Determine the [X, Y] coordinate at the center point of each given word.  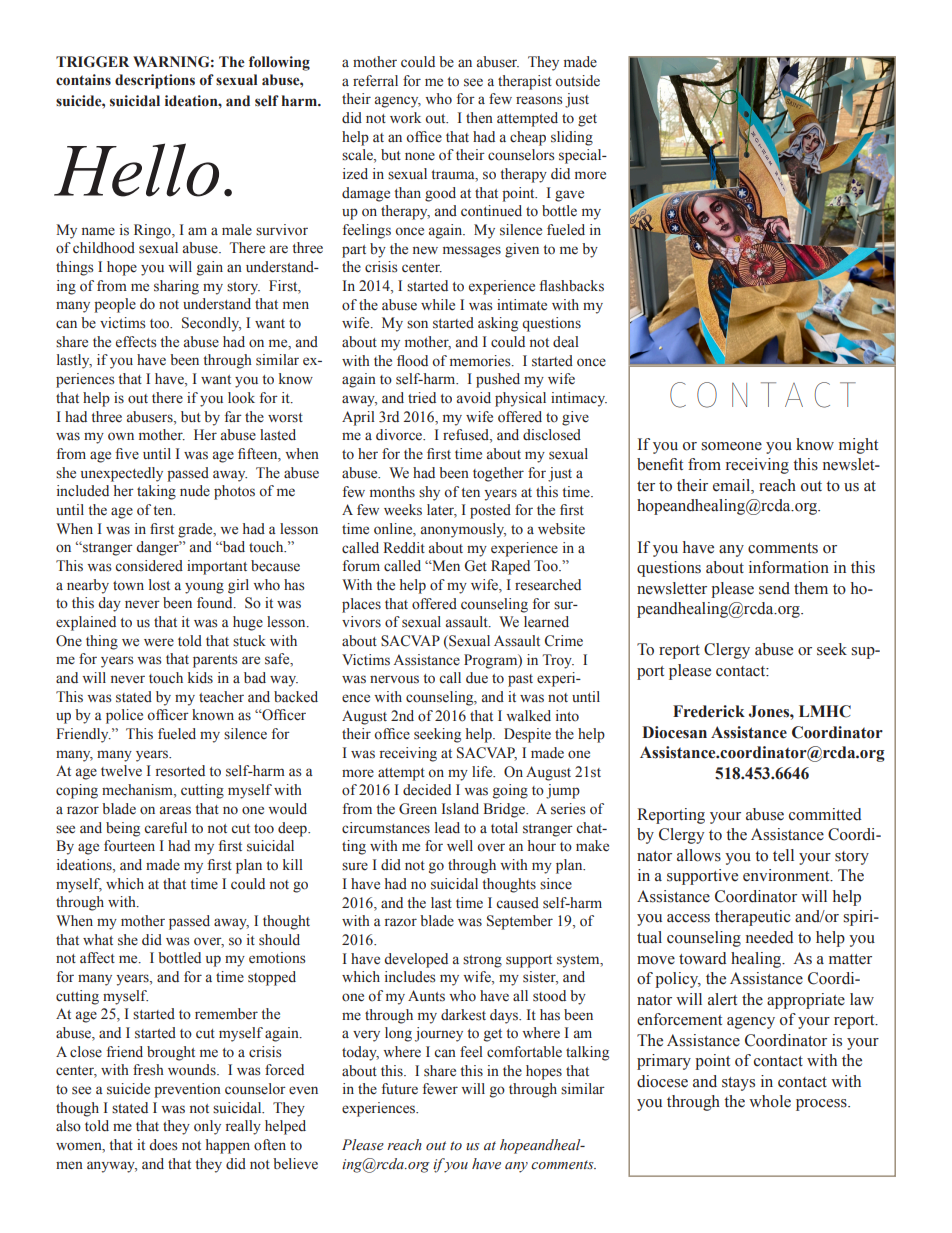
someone [731, 446]
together [498, 474]
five [127, 454]
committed [825, 814]
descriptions [155, 81]
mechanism [138, 791]
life [483, 772]
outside [577, 81]
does [163, 1145]
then [479, 117]
